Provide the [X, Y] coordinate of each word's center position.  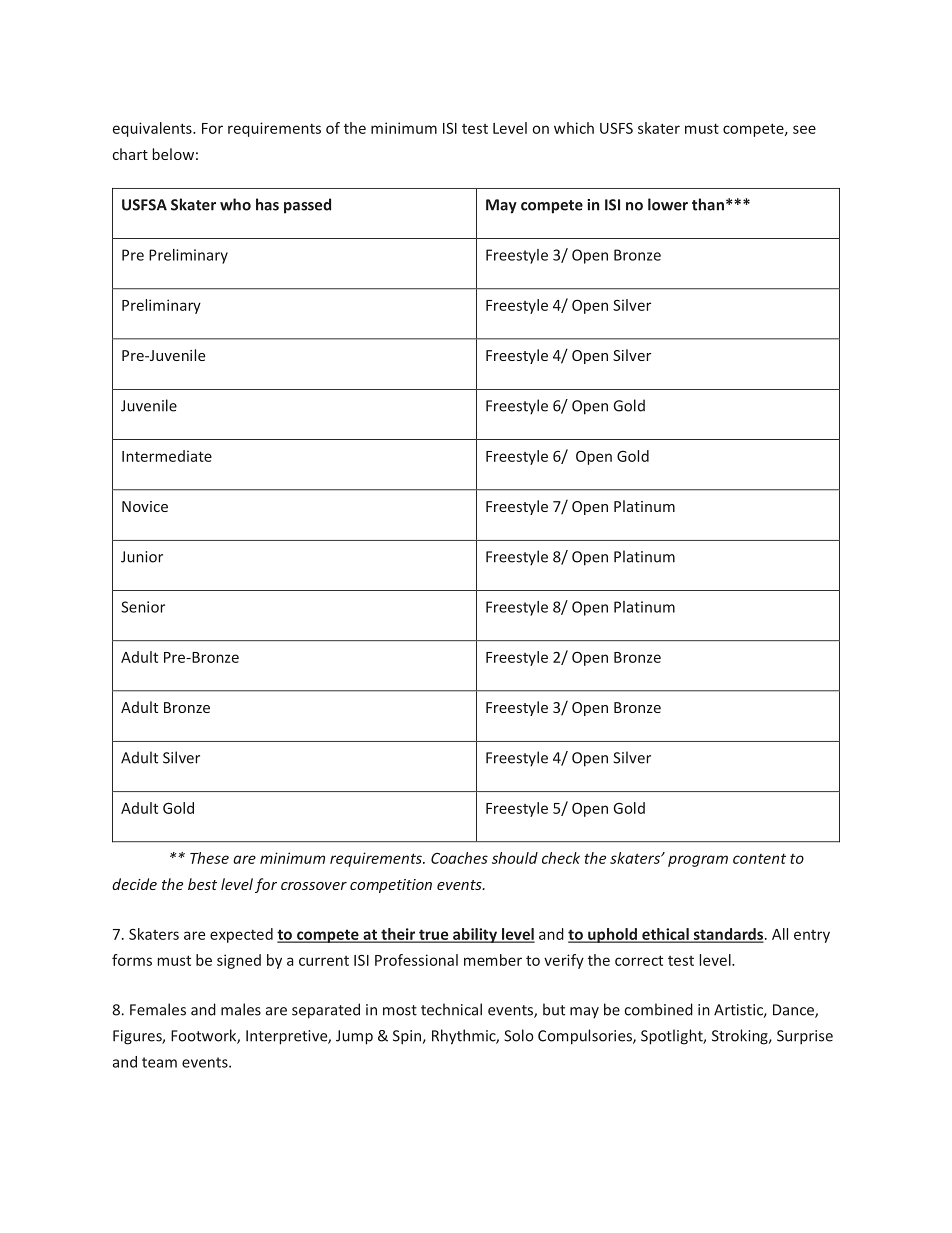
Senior [143, 607]
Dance [794, 1011]
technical [451, 1009]
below [173, 154]
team [159, 1062]
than [708, 204]
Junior [142, 557]
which [574, 128]
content [759, 858]
